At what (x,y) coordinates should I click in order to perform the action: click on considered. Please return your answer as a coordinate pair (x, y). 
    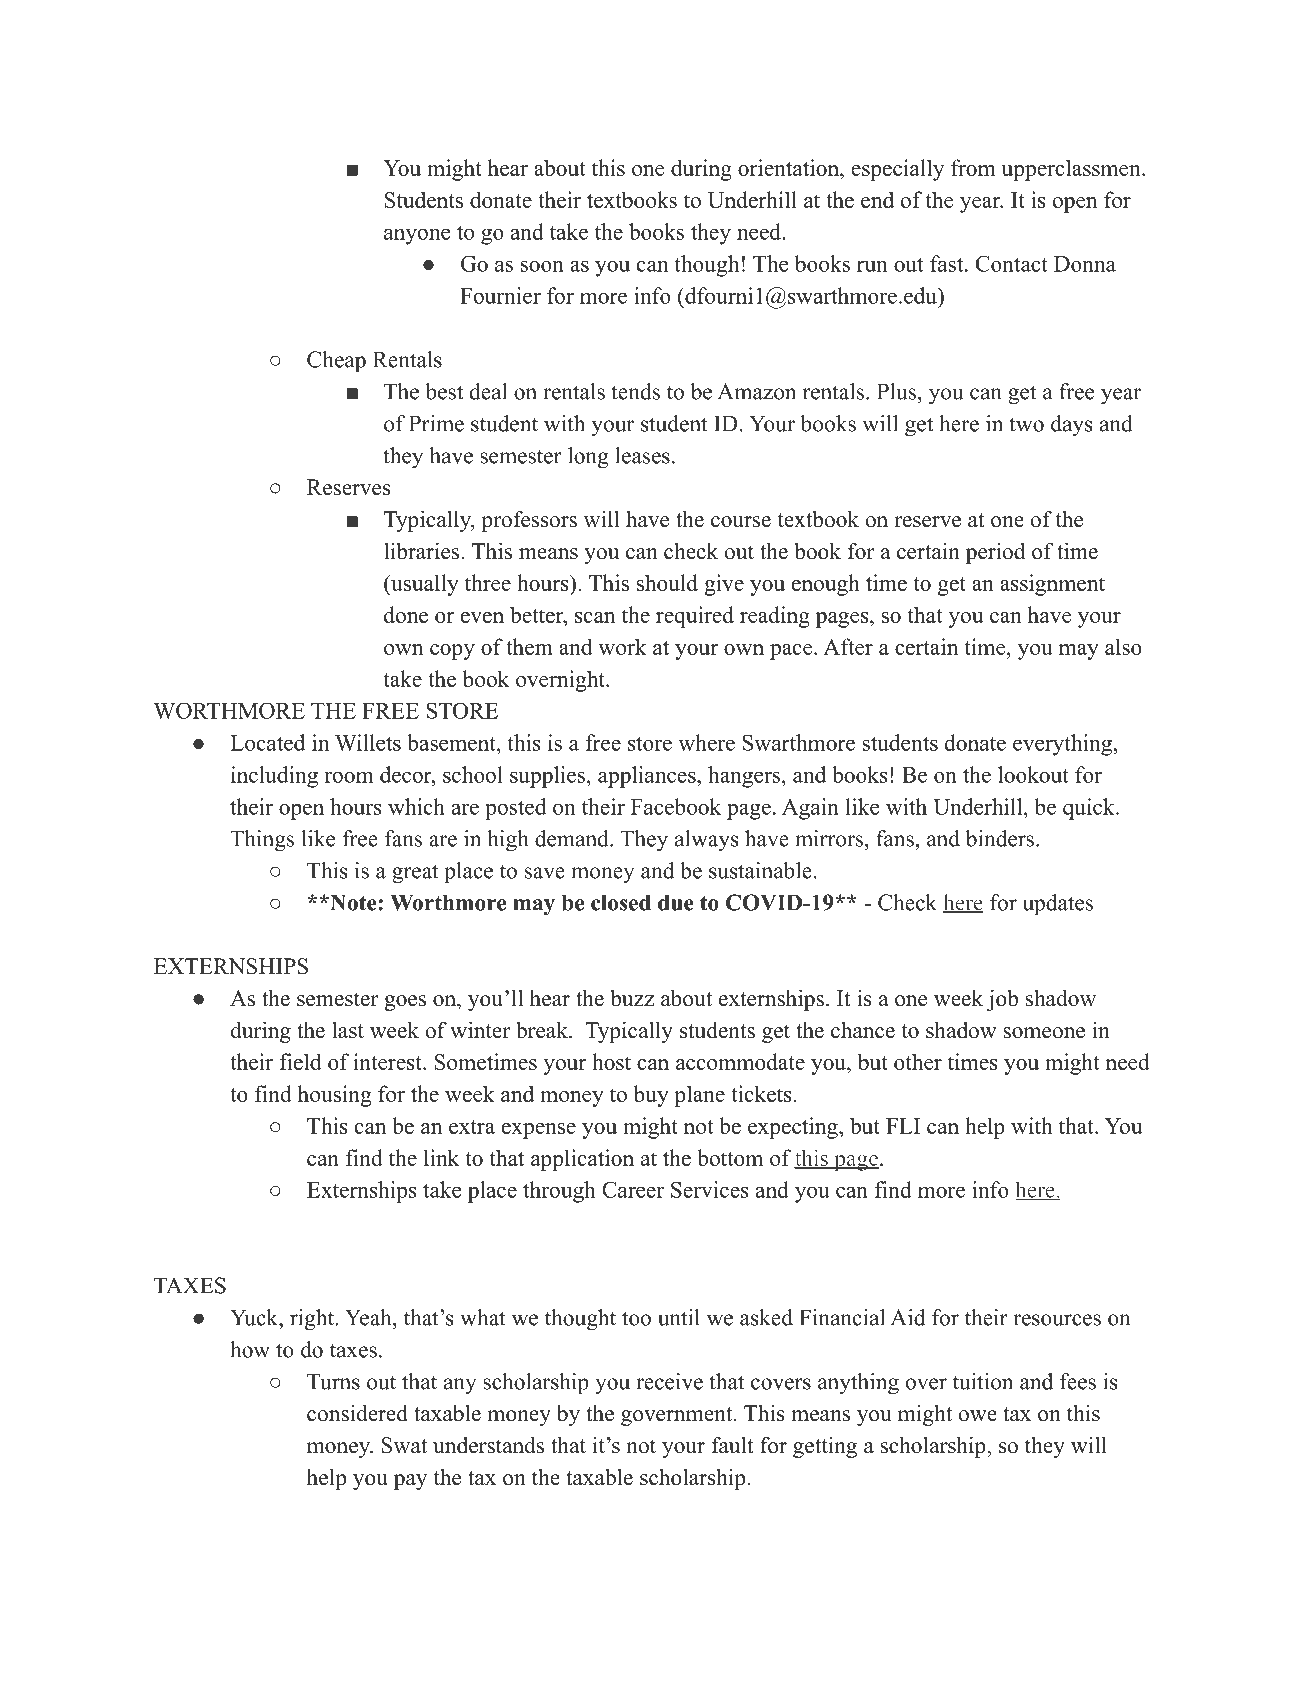
    Looking at the image, I should click on (357, 1413).
